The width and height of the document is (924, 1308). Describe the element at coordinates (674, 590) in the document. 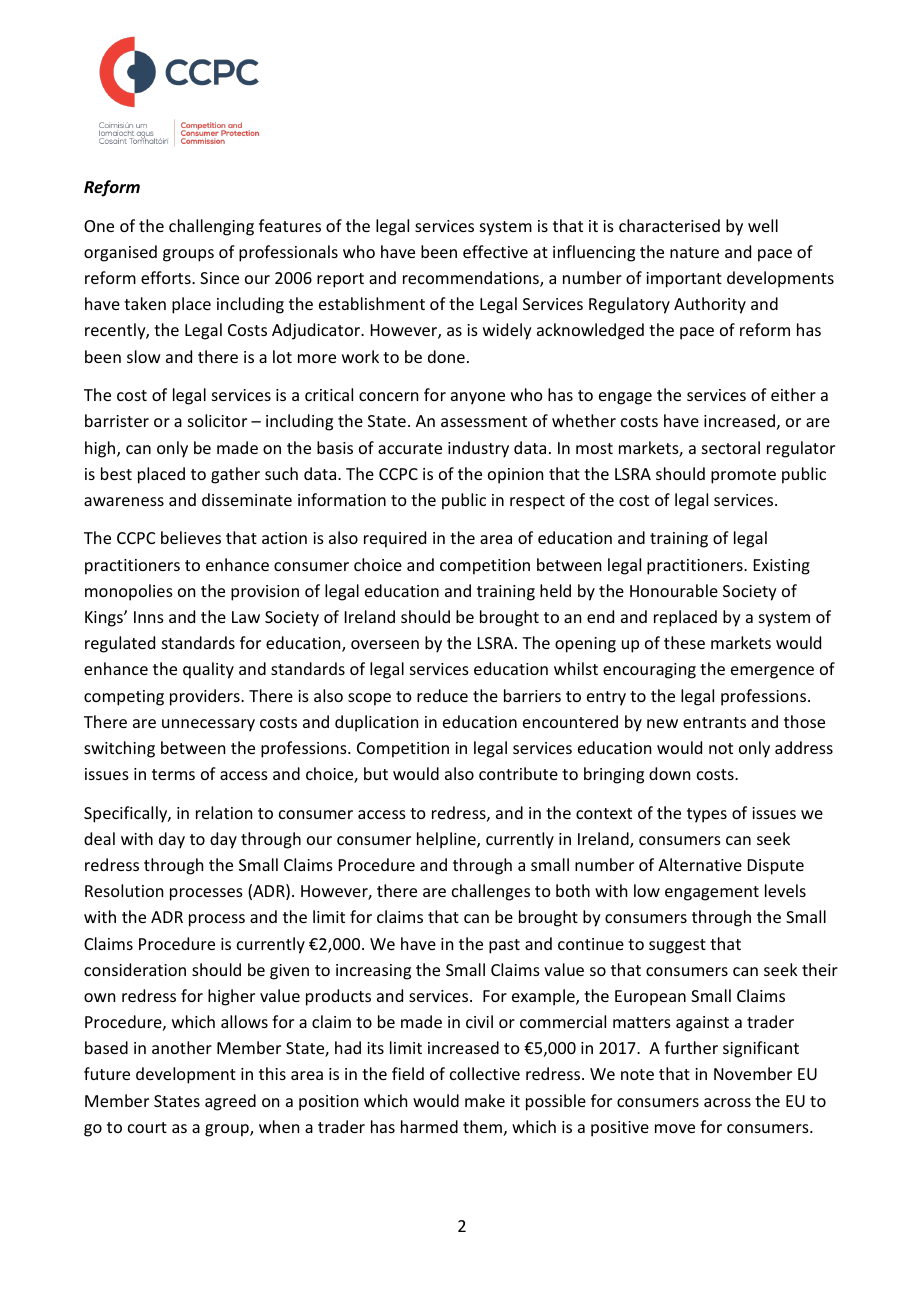

I see `Honourable` at that location.
